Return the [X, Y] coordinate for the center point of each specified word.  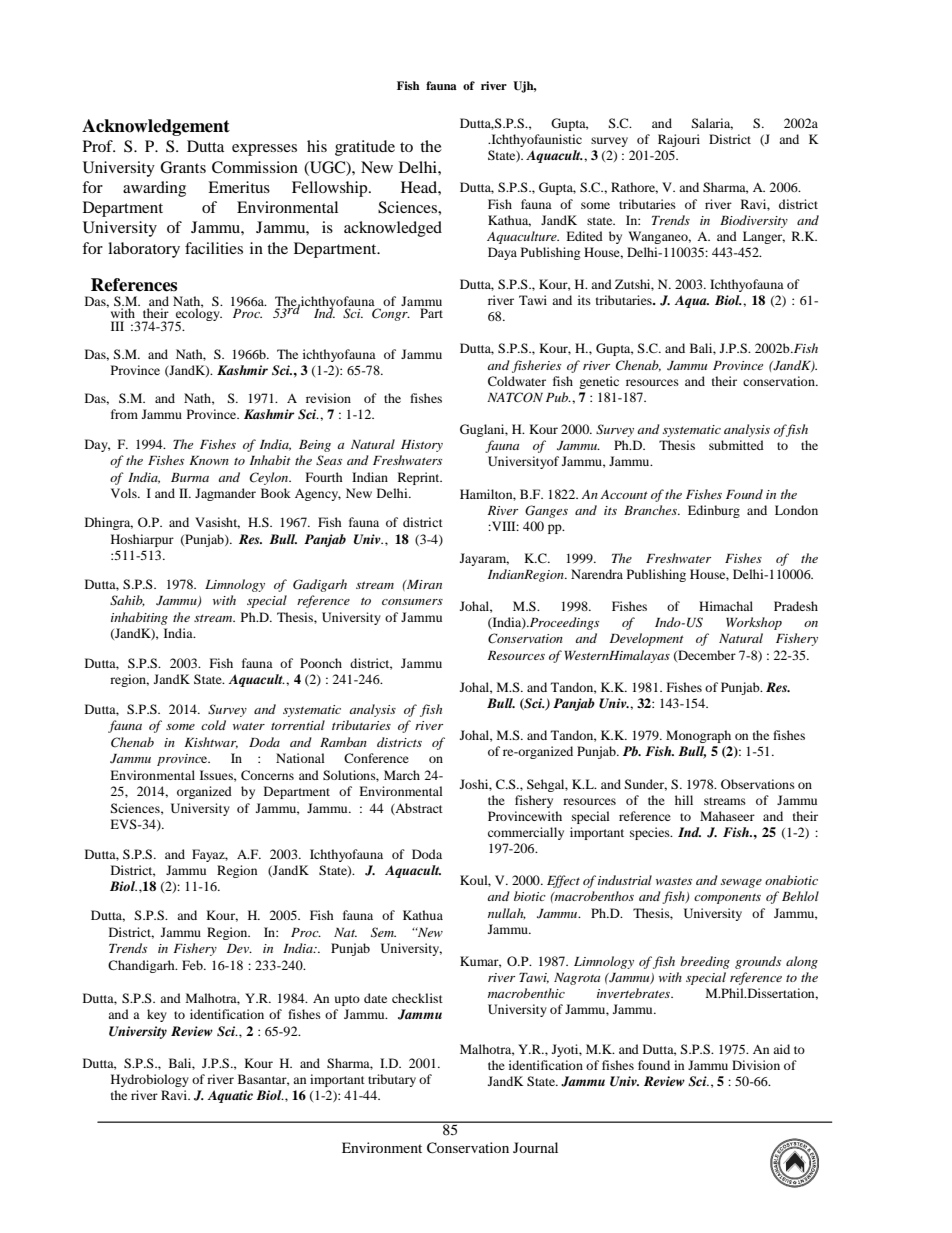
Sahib [127, 601]
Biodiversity [754, 221]
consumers [412, 602]
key [157, 1015]
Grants [183, 167]
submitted [736, 445]
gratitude [365, 148]
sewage [741, 883]
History [422, 446]
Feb [193, 965]
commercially [526, 833]
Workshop [754, 623]
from [124, 414]
